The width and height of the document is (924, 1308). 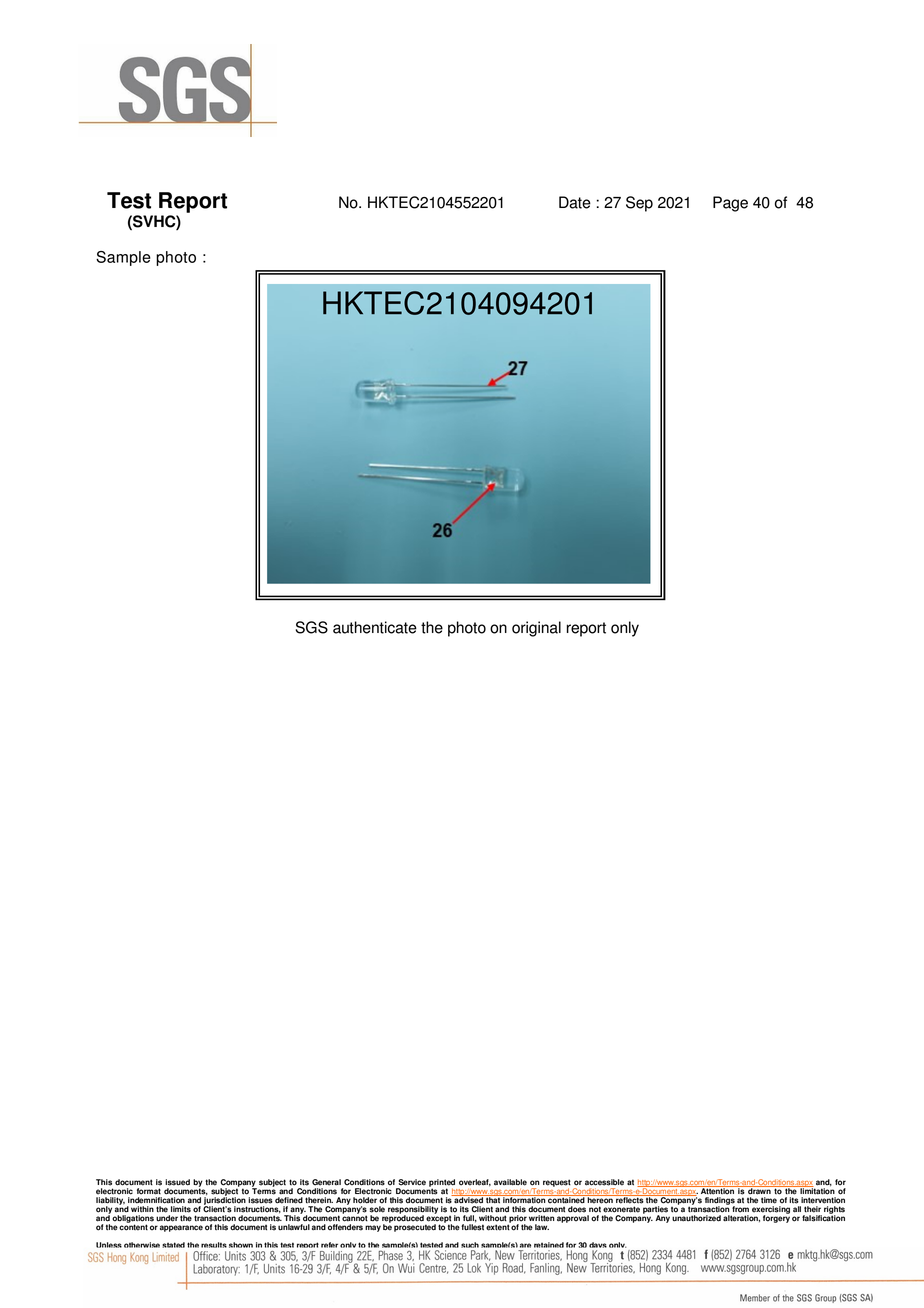 What do you see at coordinates (510, 1182) in the document?
I see `available` at bounding box center [510, 1182].
